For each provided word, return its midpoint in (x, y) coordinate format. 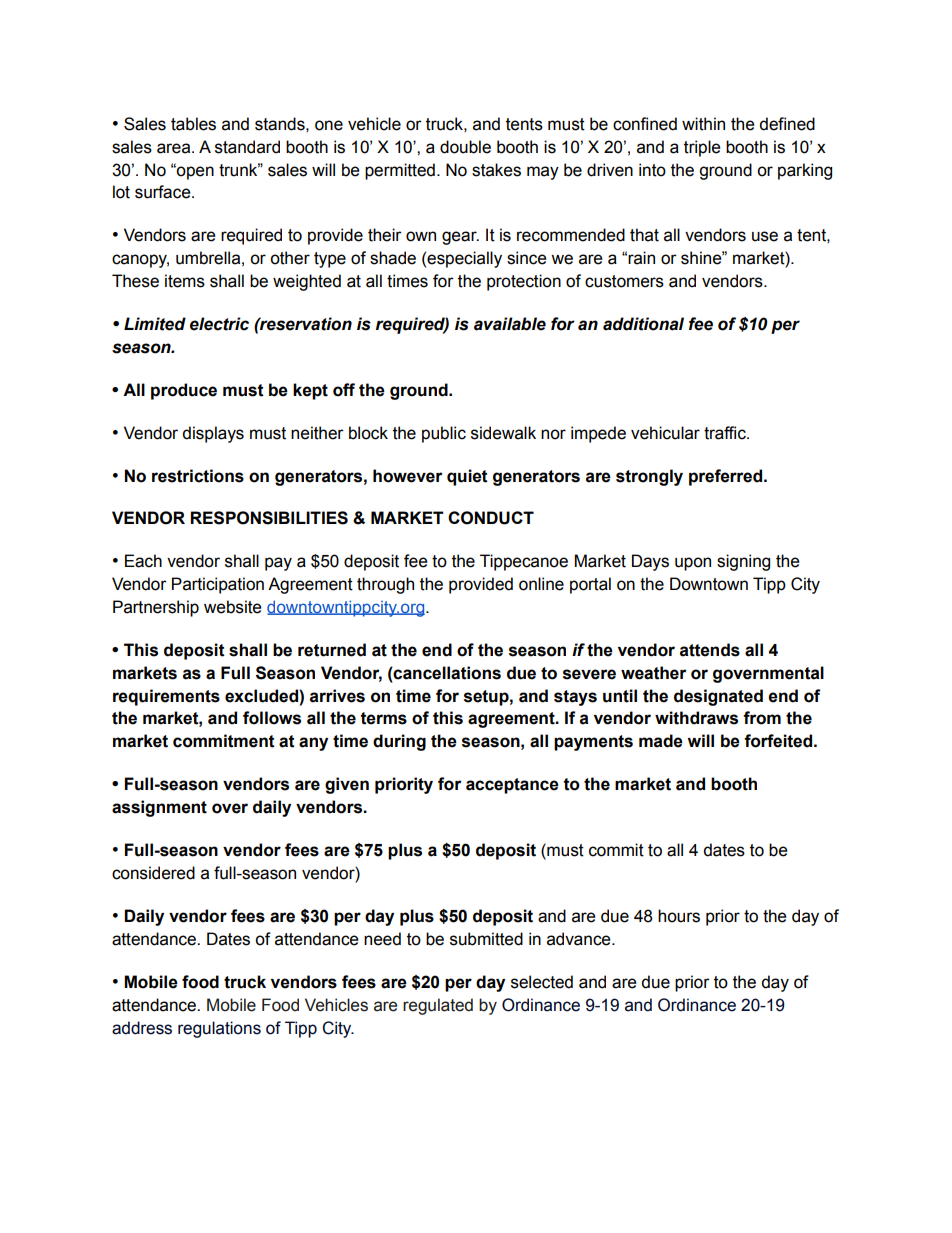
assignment (159, 808)
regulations (219, 1029)
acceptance (512, 786)
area (175, 148)
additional (643, 324)
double (465, 147)
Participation (218, 585)
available (510, 324)
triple (702, 148)
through (385, 585)
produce (184, 391)
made (661, 741)
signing (743, 562)
